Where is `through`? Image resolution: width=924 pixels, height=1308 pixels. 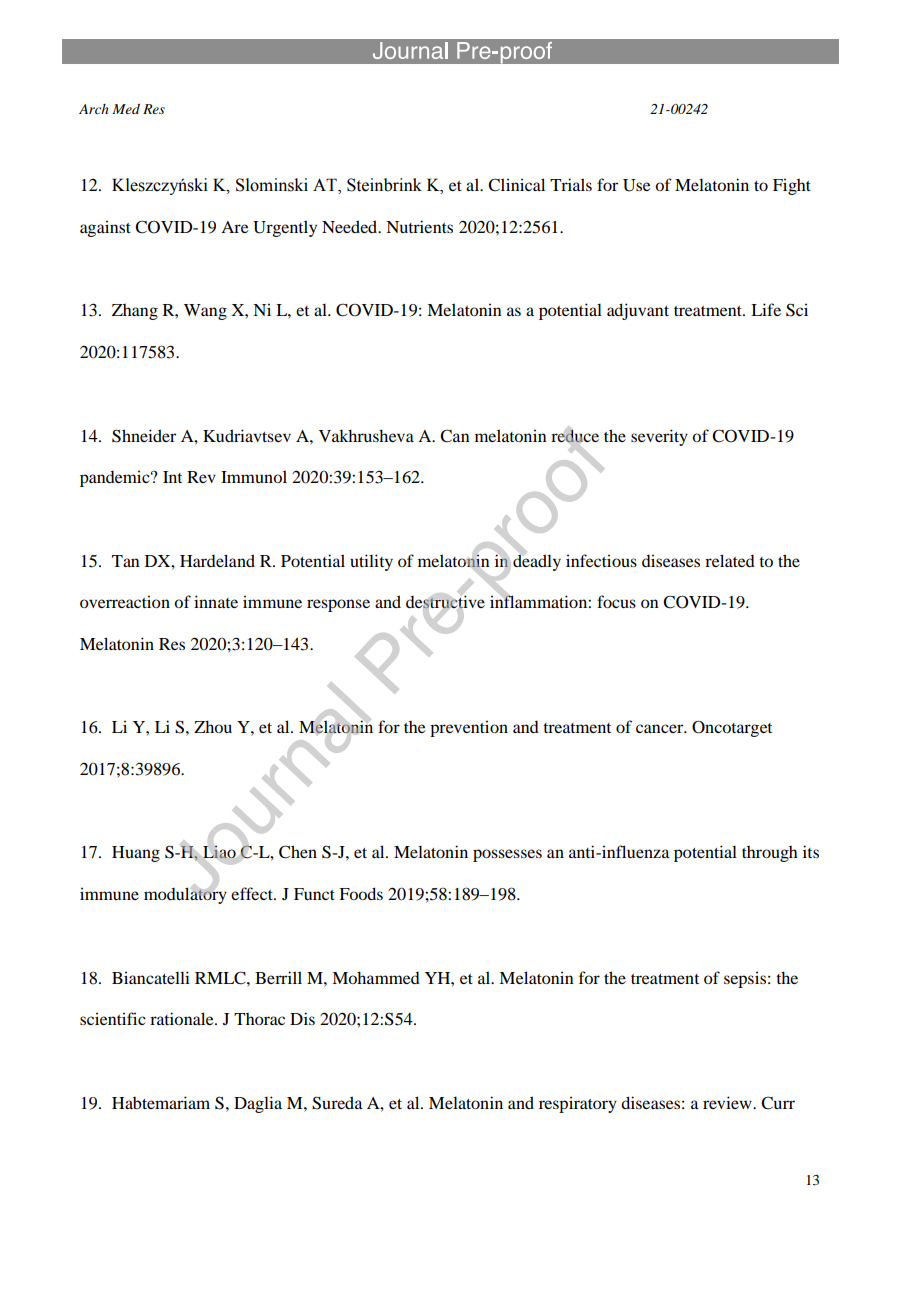 through is located at coordinates (770, 854).
